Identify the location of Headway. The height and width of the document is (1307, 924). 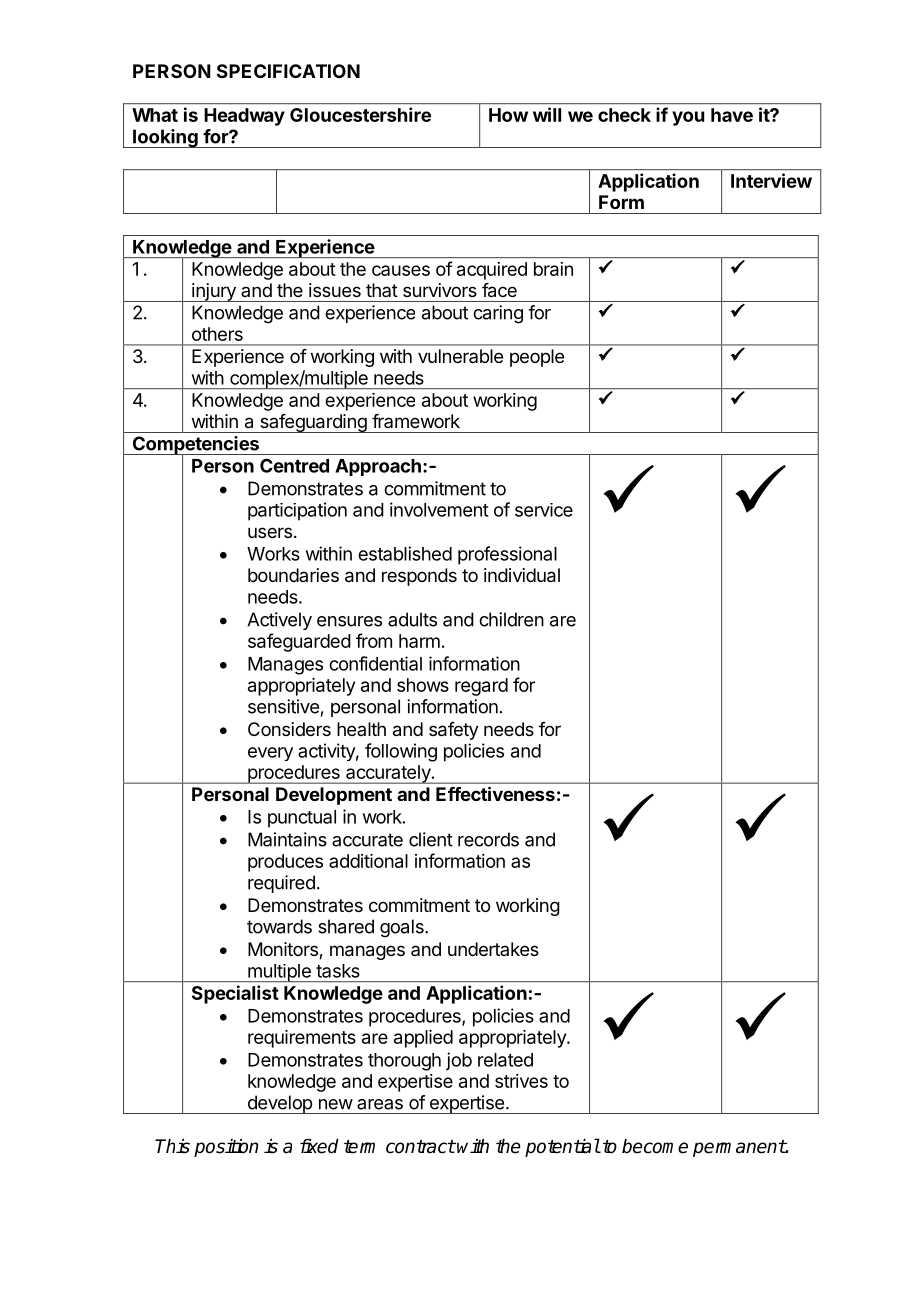
(244, 117).
